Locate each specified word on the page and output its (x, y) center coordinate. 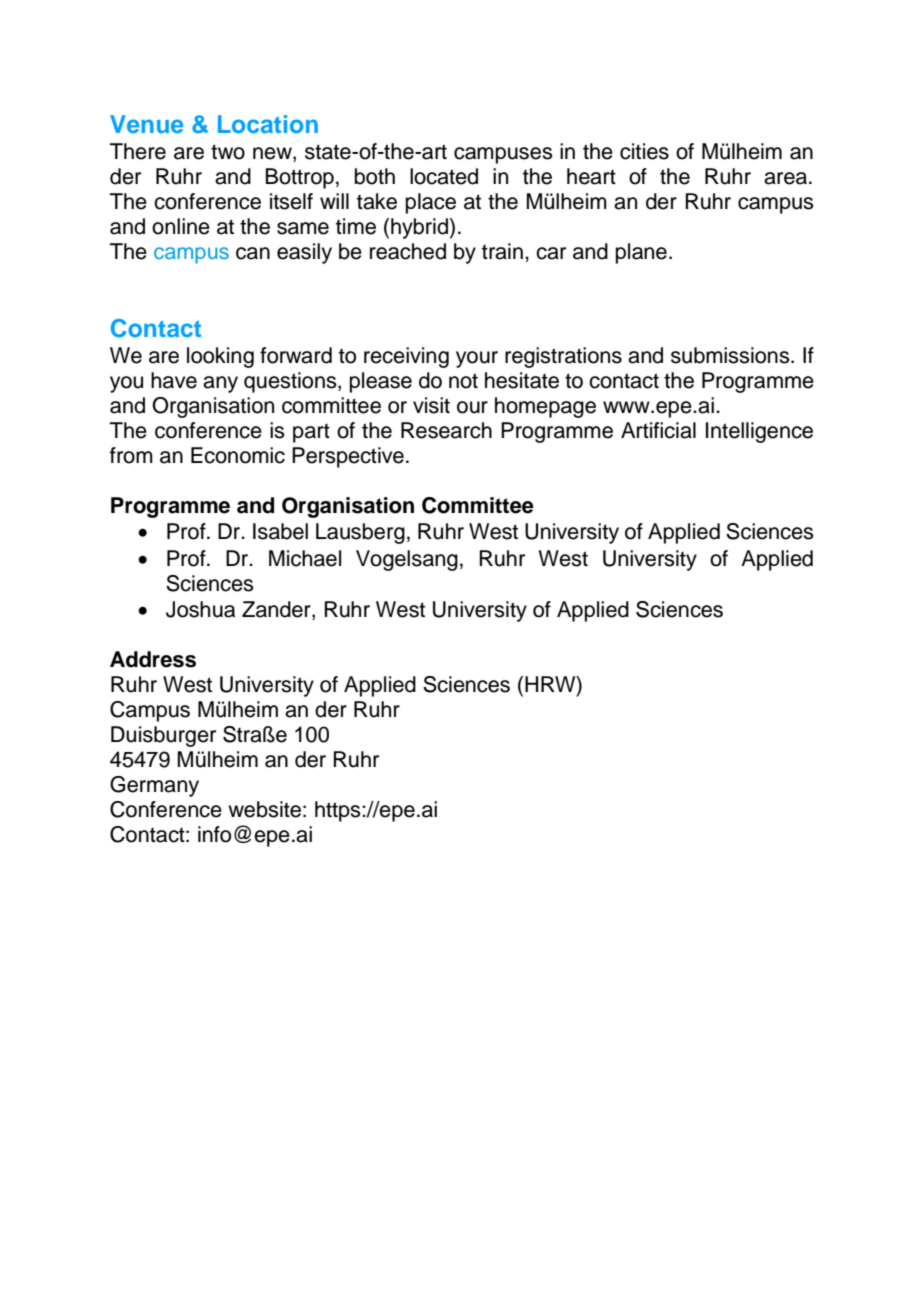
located (444, 176)
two (228, 152)
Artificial (658, 430)
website (264, 809)
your (477, 359)
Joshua (200, 609)
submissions (731, 355)
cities (644, 151)
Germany (154, 786)
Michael (305, 558)
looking (220, 357)
